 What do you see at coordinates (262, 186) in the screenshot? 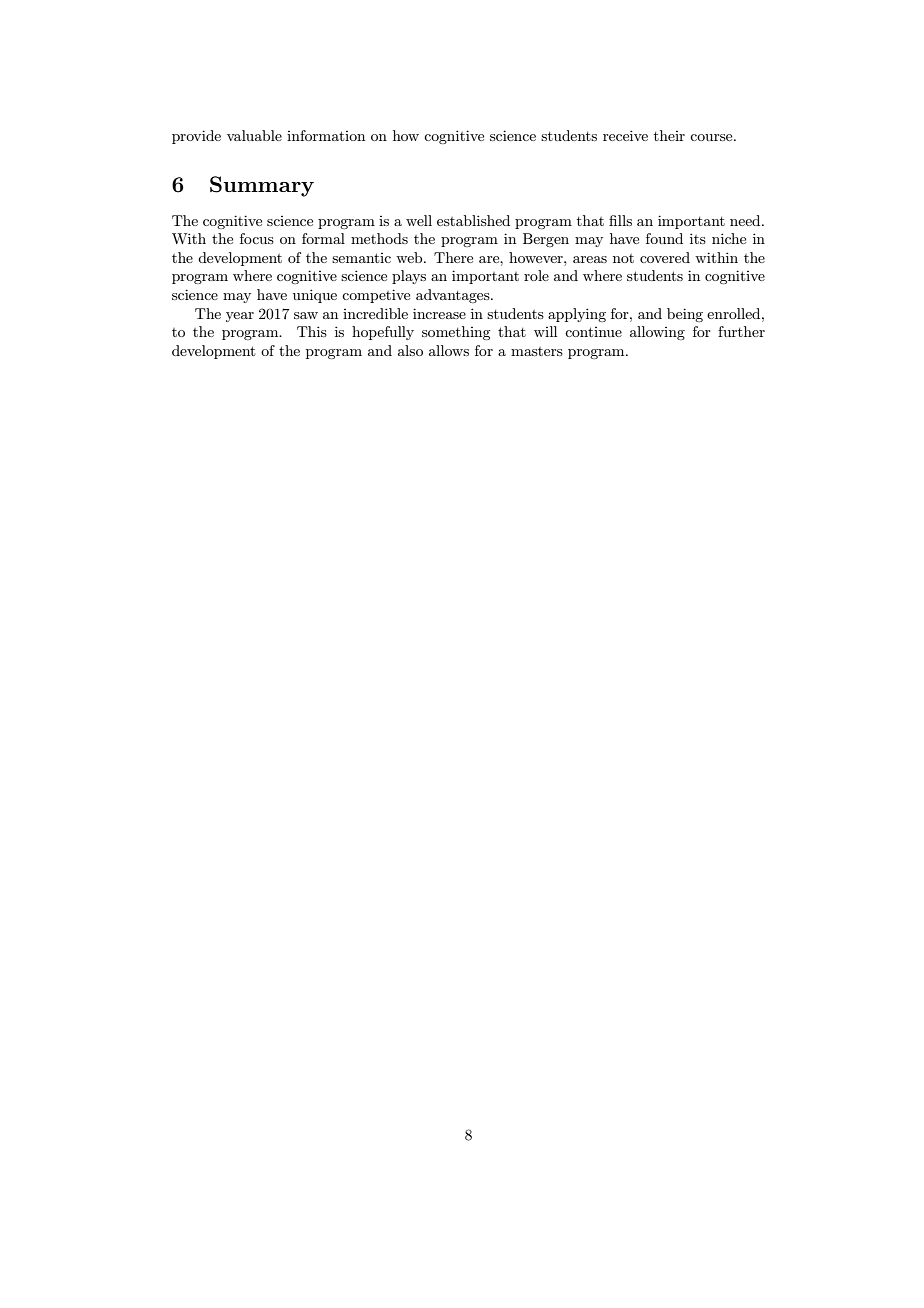
I see `Summary` at bounding box center [262, 186].
